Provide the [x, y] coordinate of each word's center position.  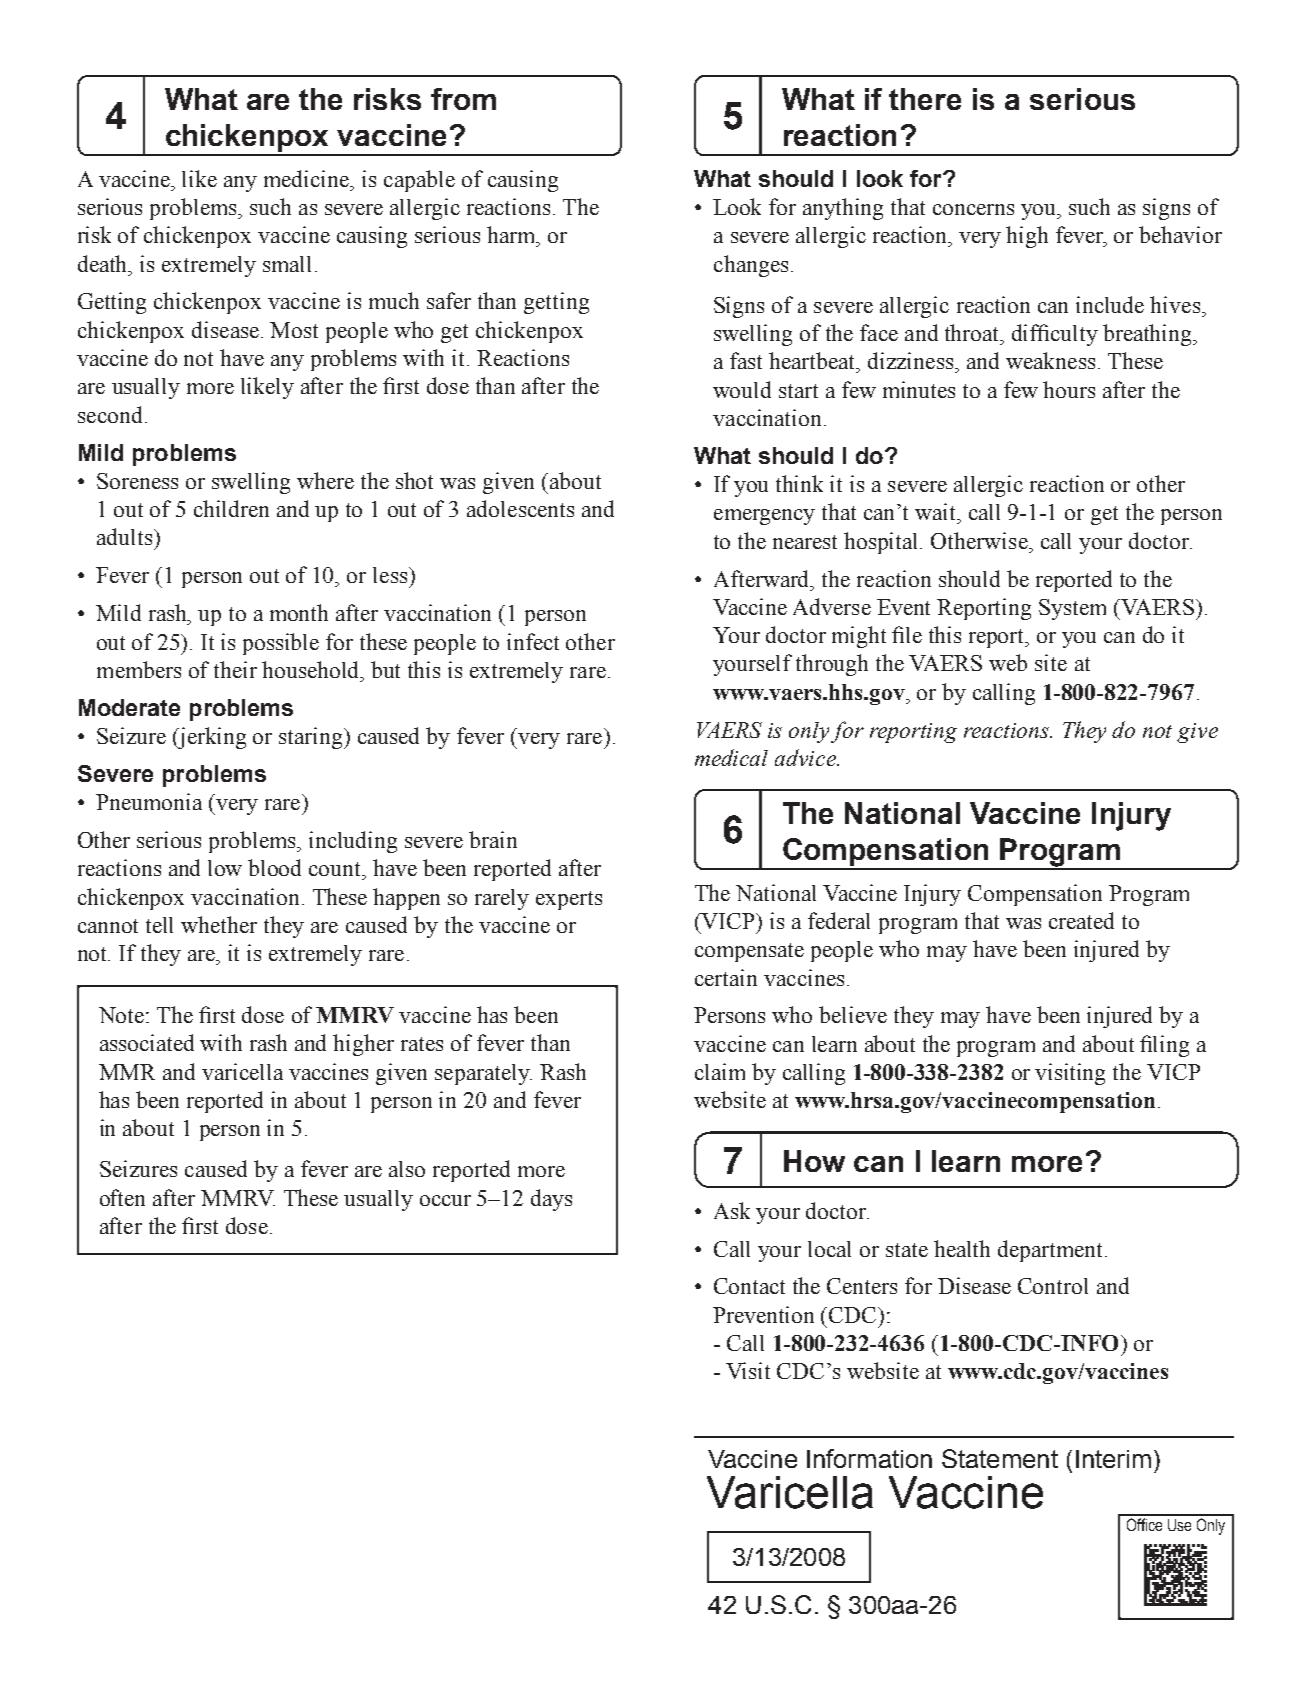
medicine [308, 178]
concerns [973, 209]
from [463, 99]
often [122, 1197]
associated [147, 1042]
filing [1164, 1046]
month [299, 612]
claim [720, 1071]
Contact [749, 1286]
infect [533, 641]
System [1072, 609]
